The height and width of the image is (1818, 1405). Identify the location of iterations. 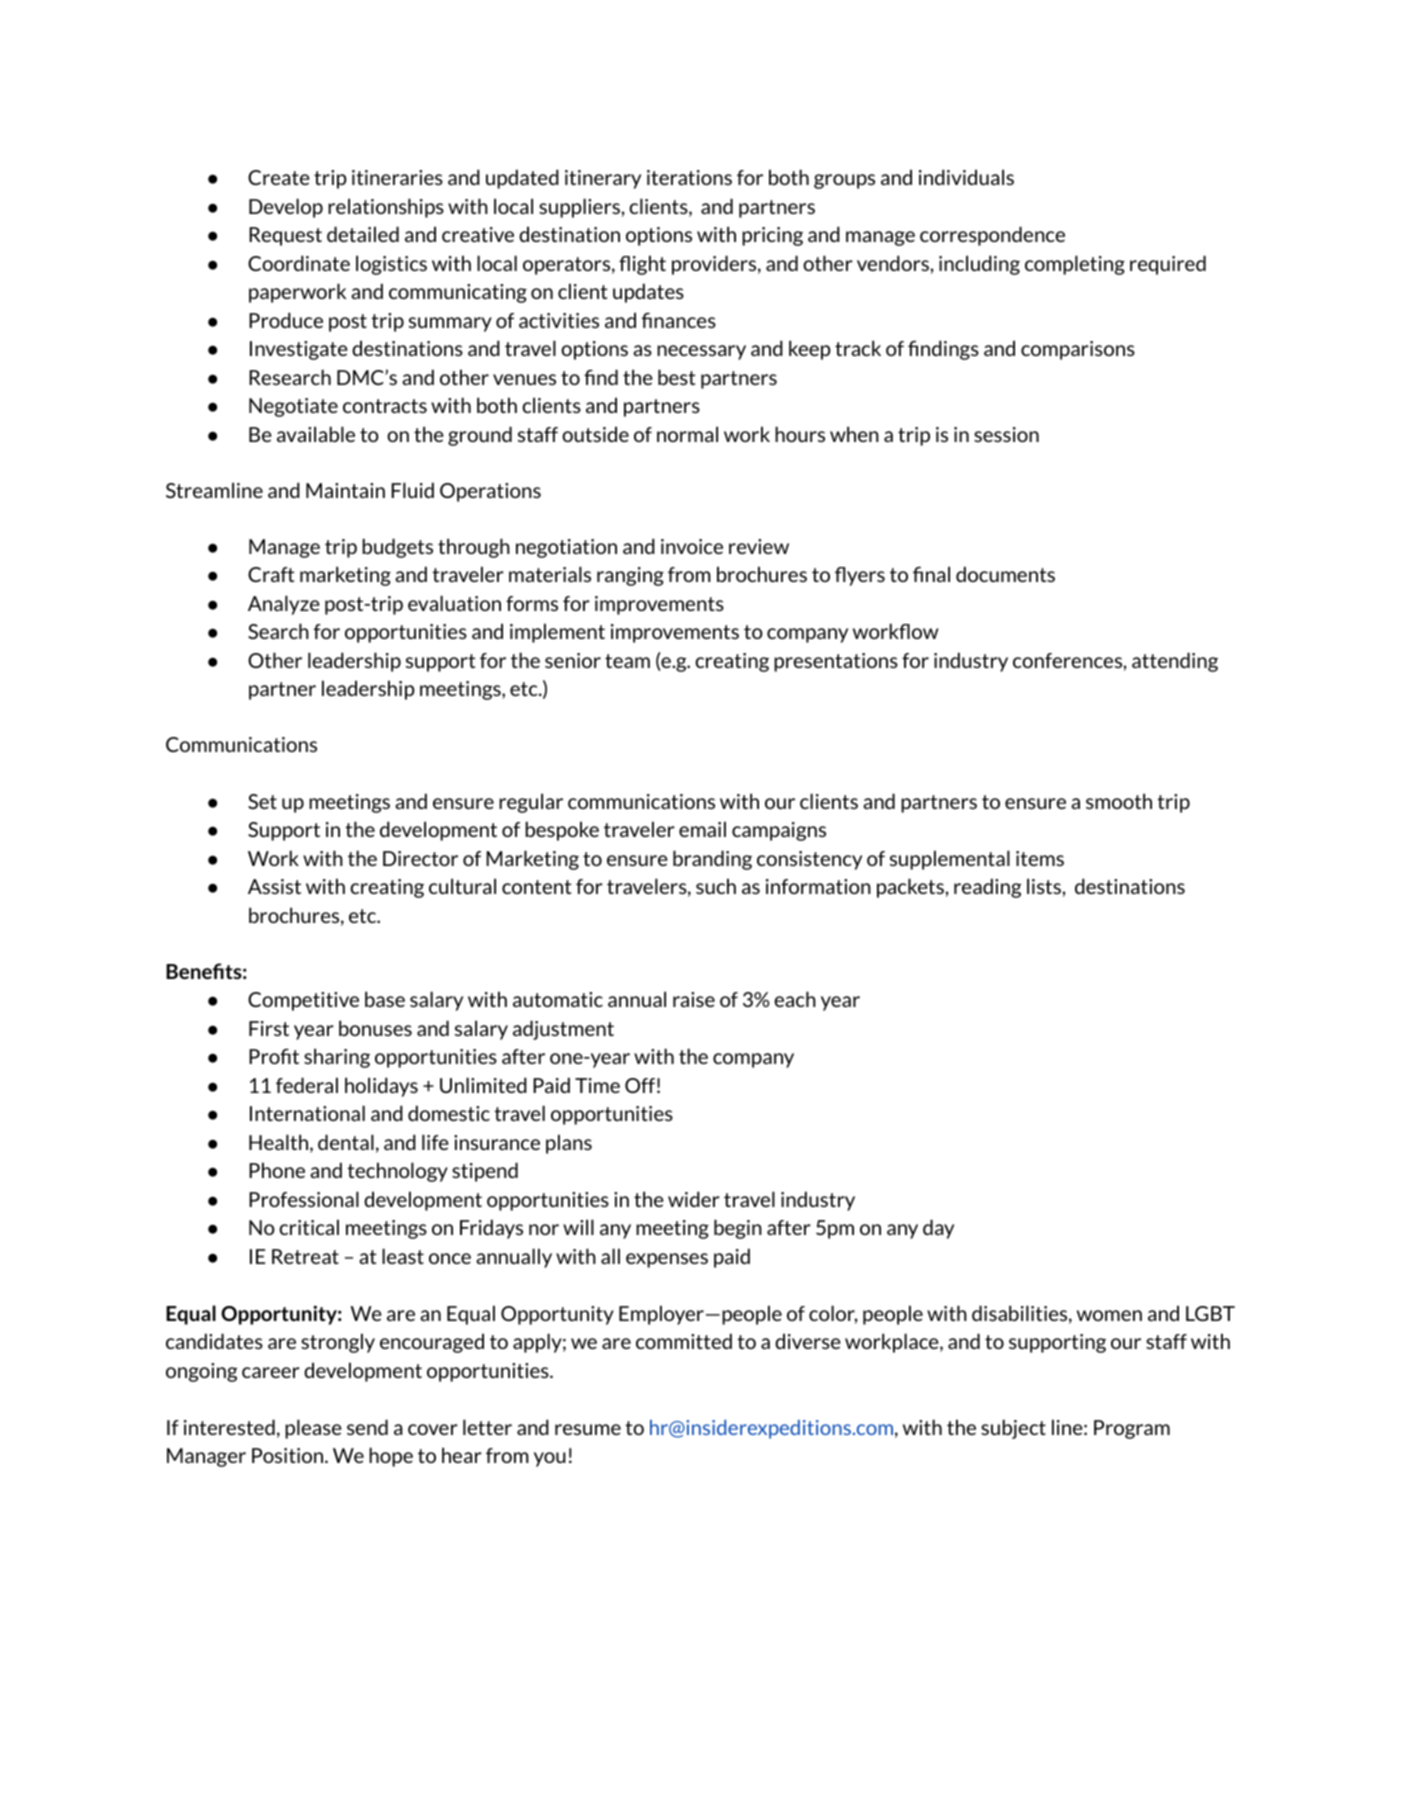
(689, 177).
